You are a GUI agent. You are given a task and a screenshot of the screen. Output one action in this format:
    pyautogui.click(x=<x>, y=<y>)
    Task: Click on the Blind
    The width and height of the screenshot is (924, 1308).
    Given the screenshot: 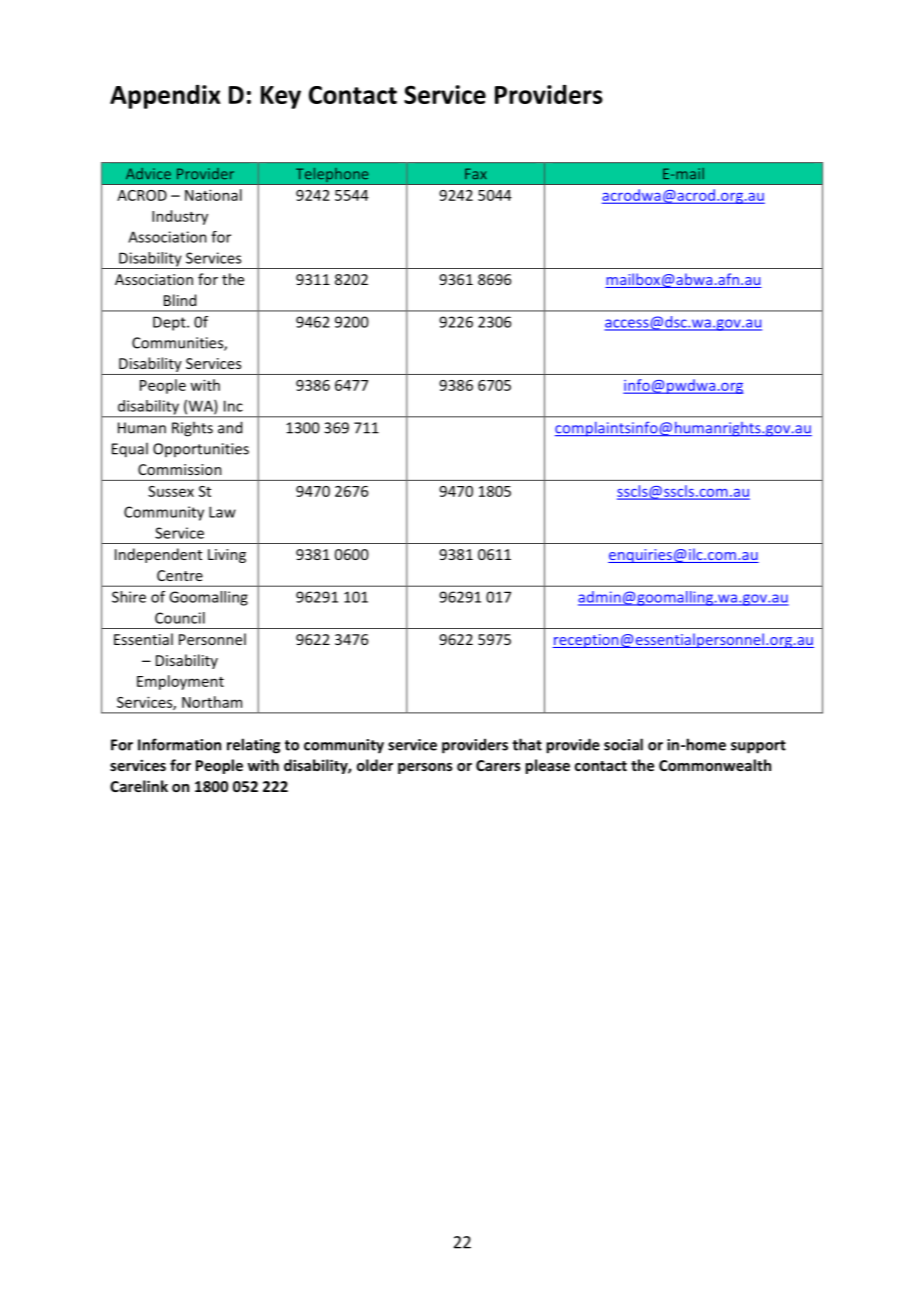 What is the action you would take?
    pyautogui.click(x=180, y=300)
